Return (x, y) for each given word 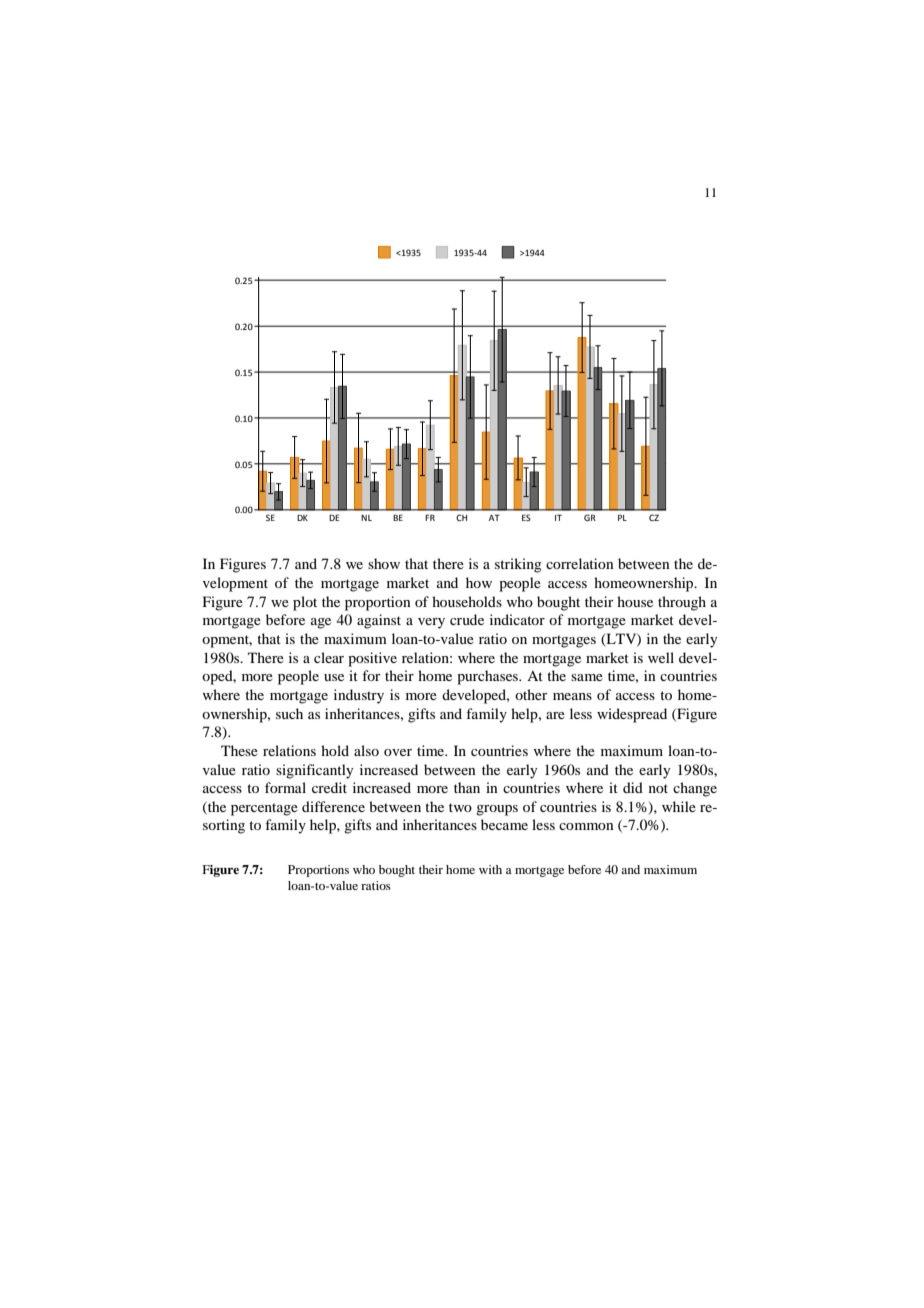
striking (518, 565)
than (467, 787)
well (661, 657)
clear (329, 657)
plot (305, 603)
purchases (489, 677)
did (633, 787)
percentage (264, 809)
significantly (314, 771)
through (682, 603)
